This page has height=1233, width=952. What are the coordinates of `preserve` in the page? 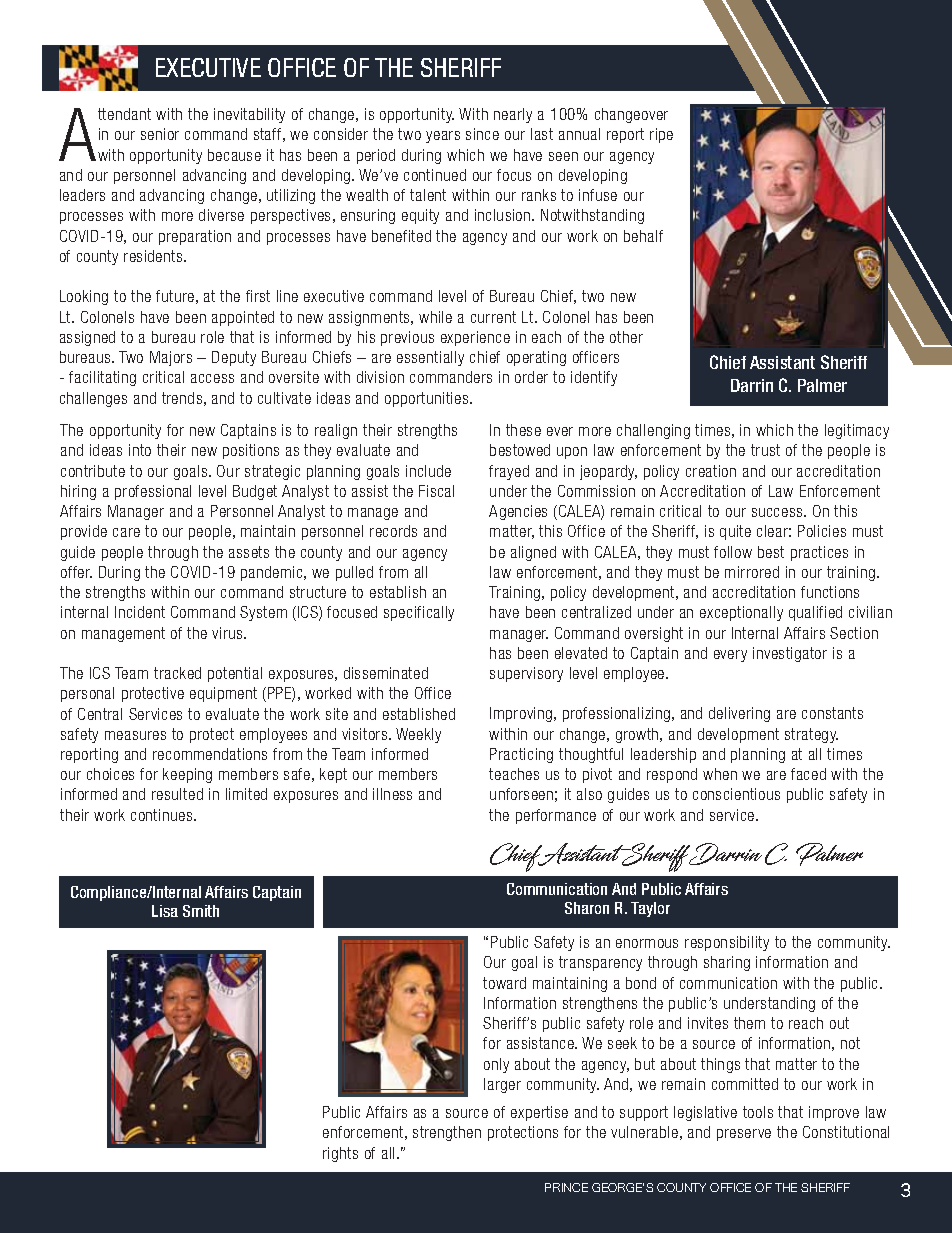 It's located at (744, 1135).
